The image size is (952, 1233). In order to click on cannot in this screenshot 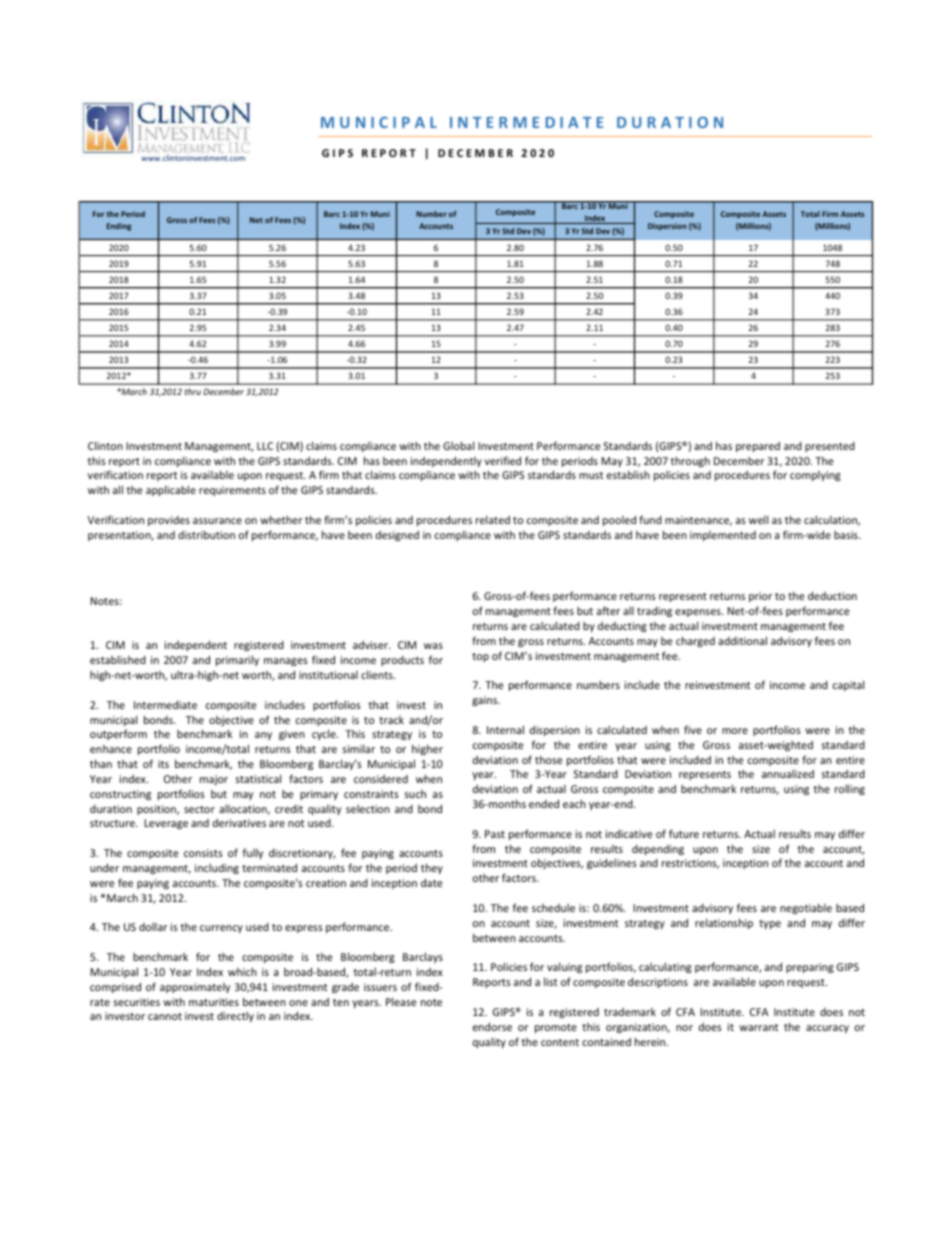, I will do `click(165, 1016)`.
